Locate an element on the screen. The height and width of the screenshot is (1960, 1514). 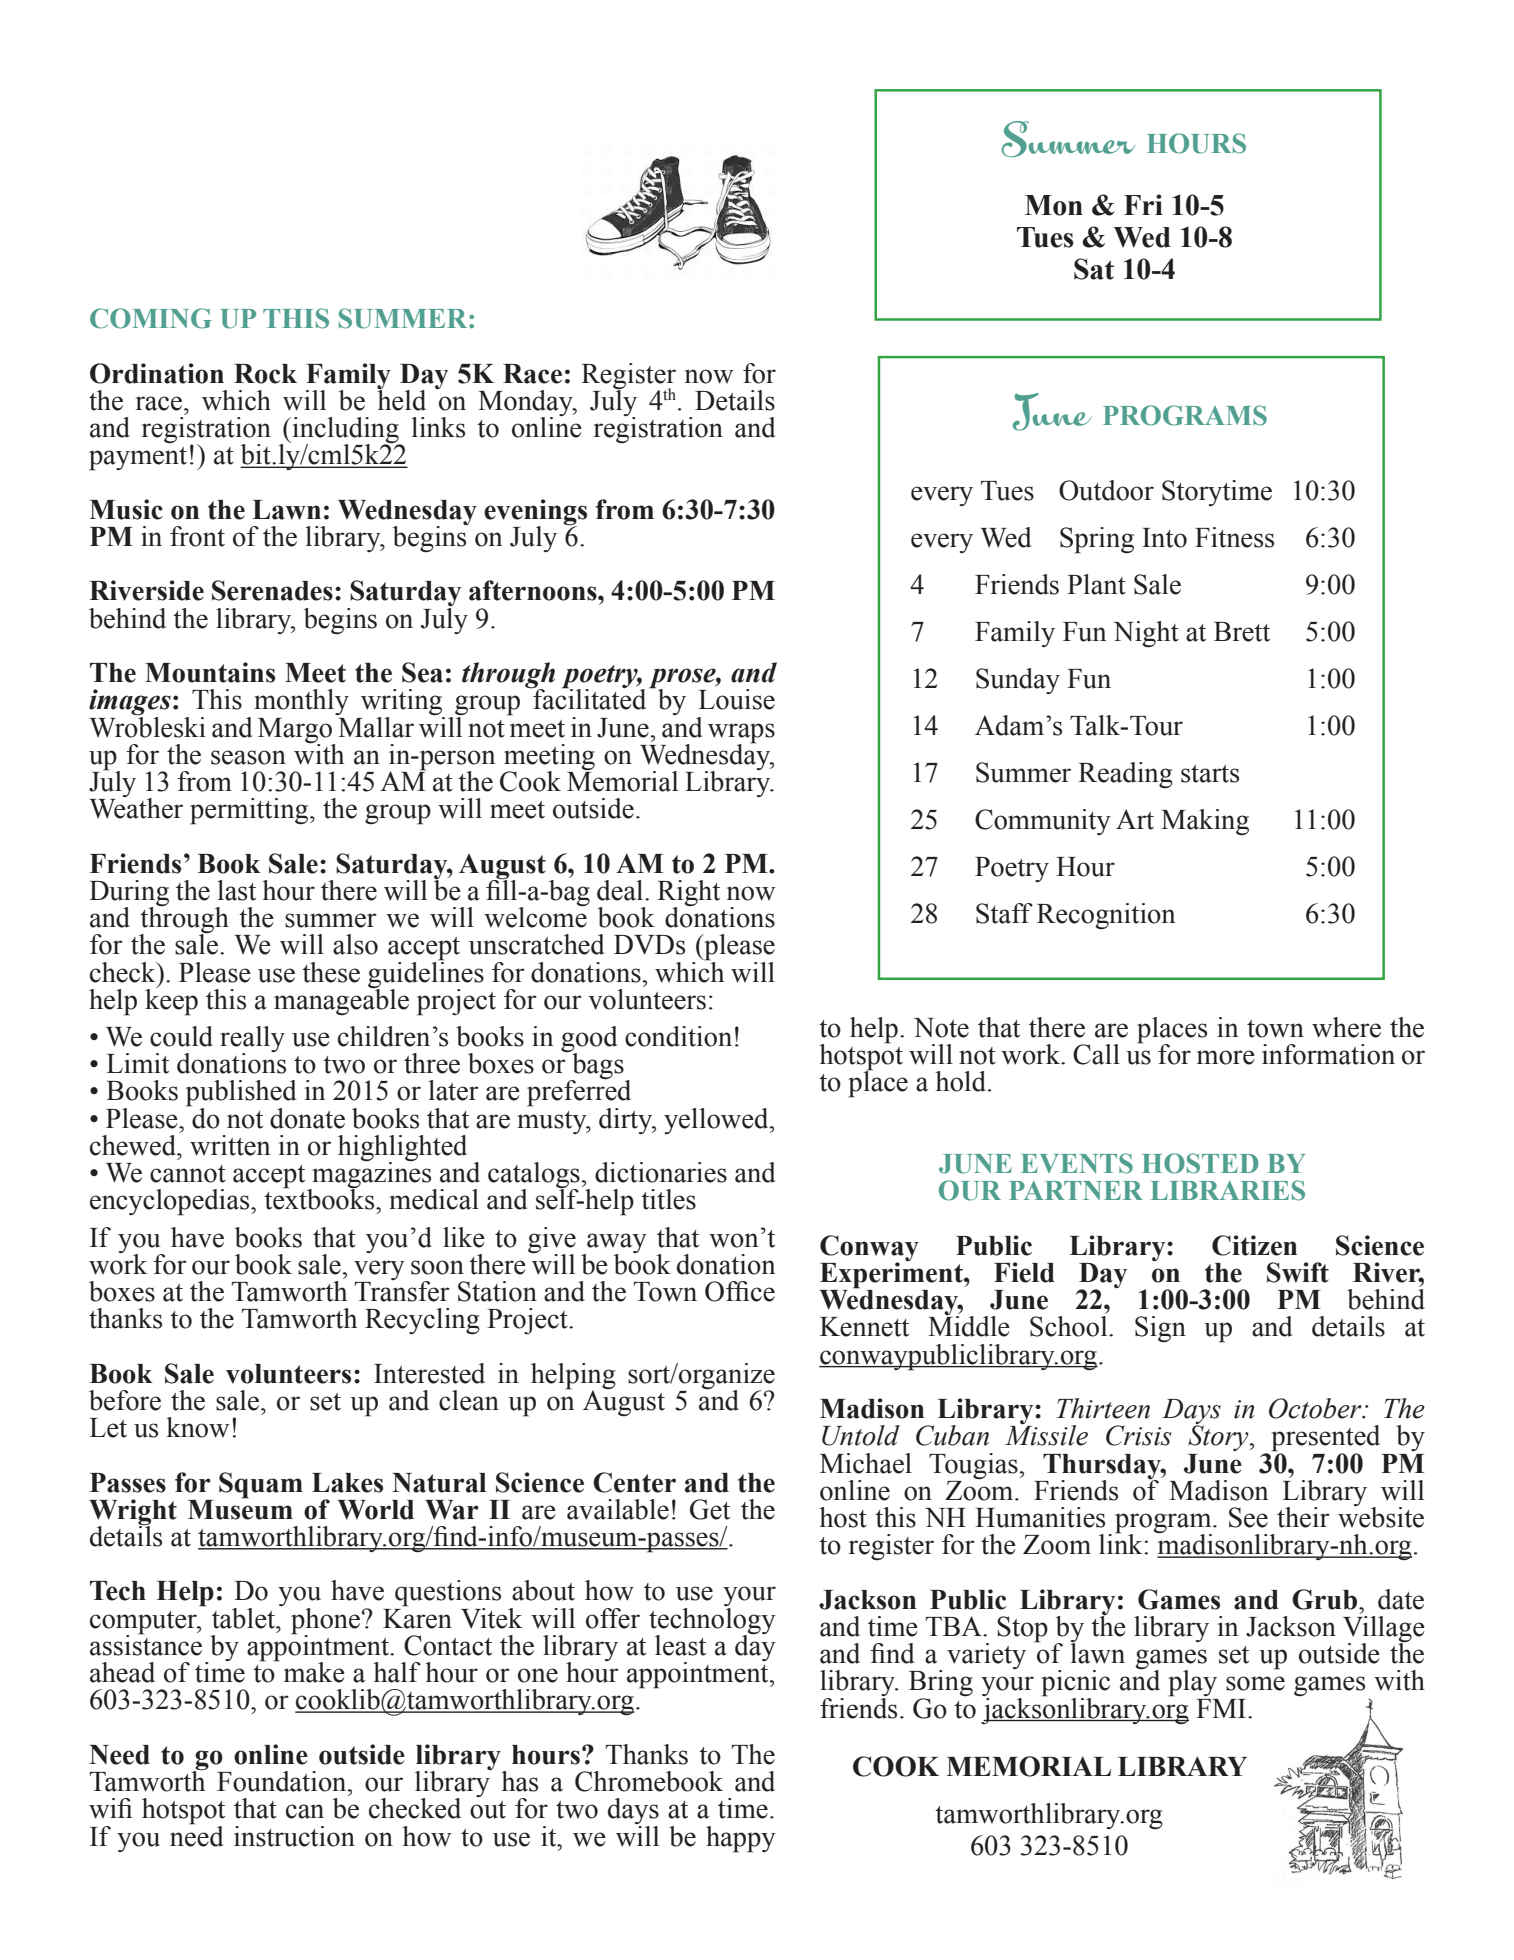
Rock is located at coordinates (265, 374).
